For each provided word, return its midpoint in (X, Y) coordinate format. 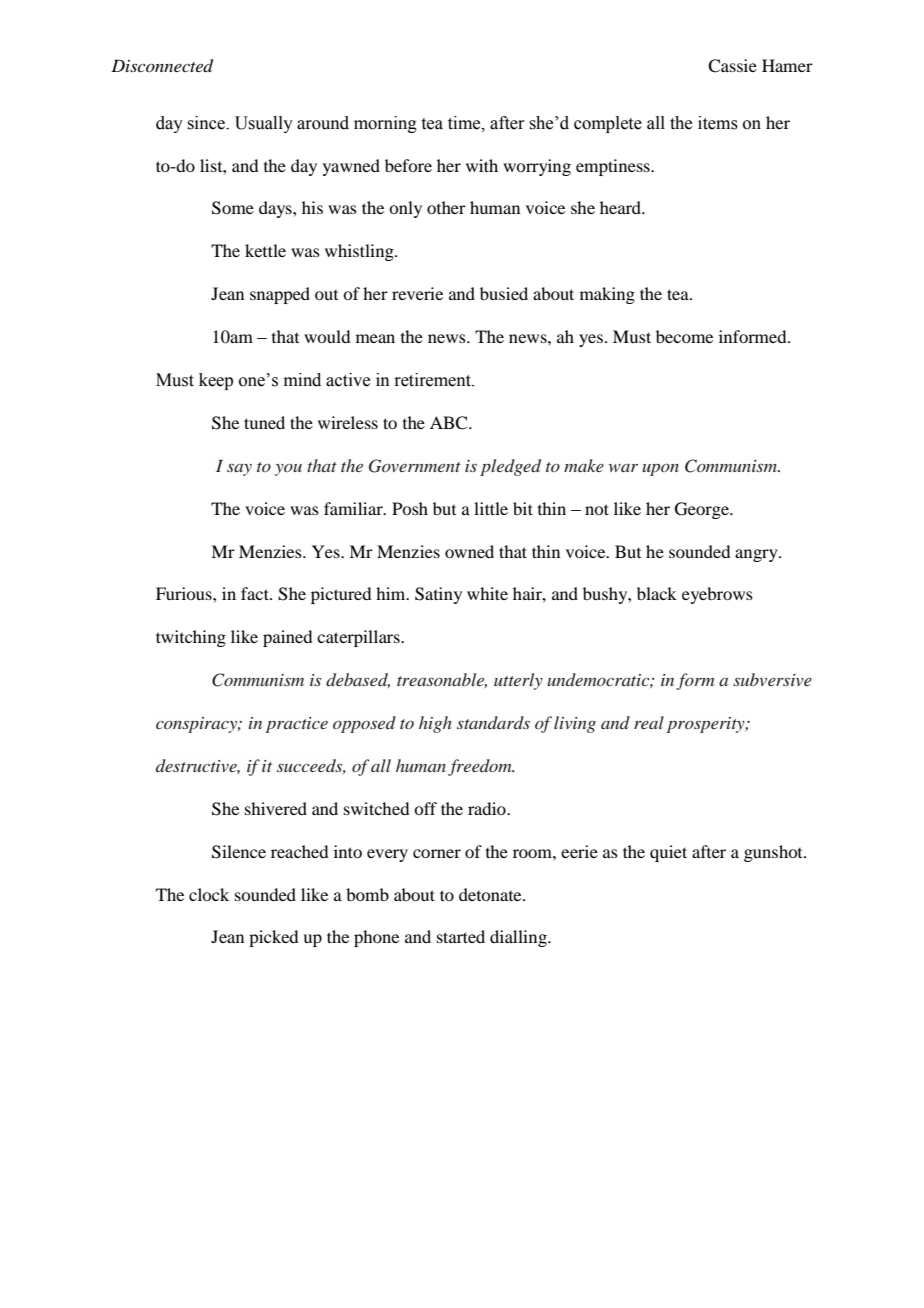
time (465, 123)
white (487, 593)
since (207, 123)
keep (216, 381)
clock (209, 894)
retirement (433, 380)
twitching (191, 638)
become (684, 336)
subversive (772, 679)
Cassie (732, 66)
